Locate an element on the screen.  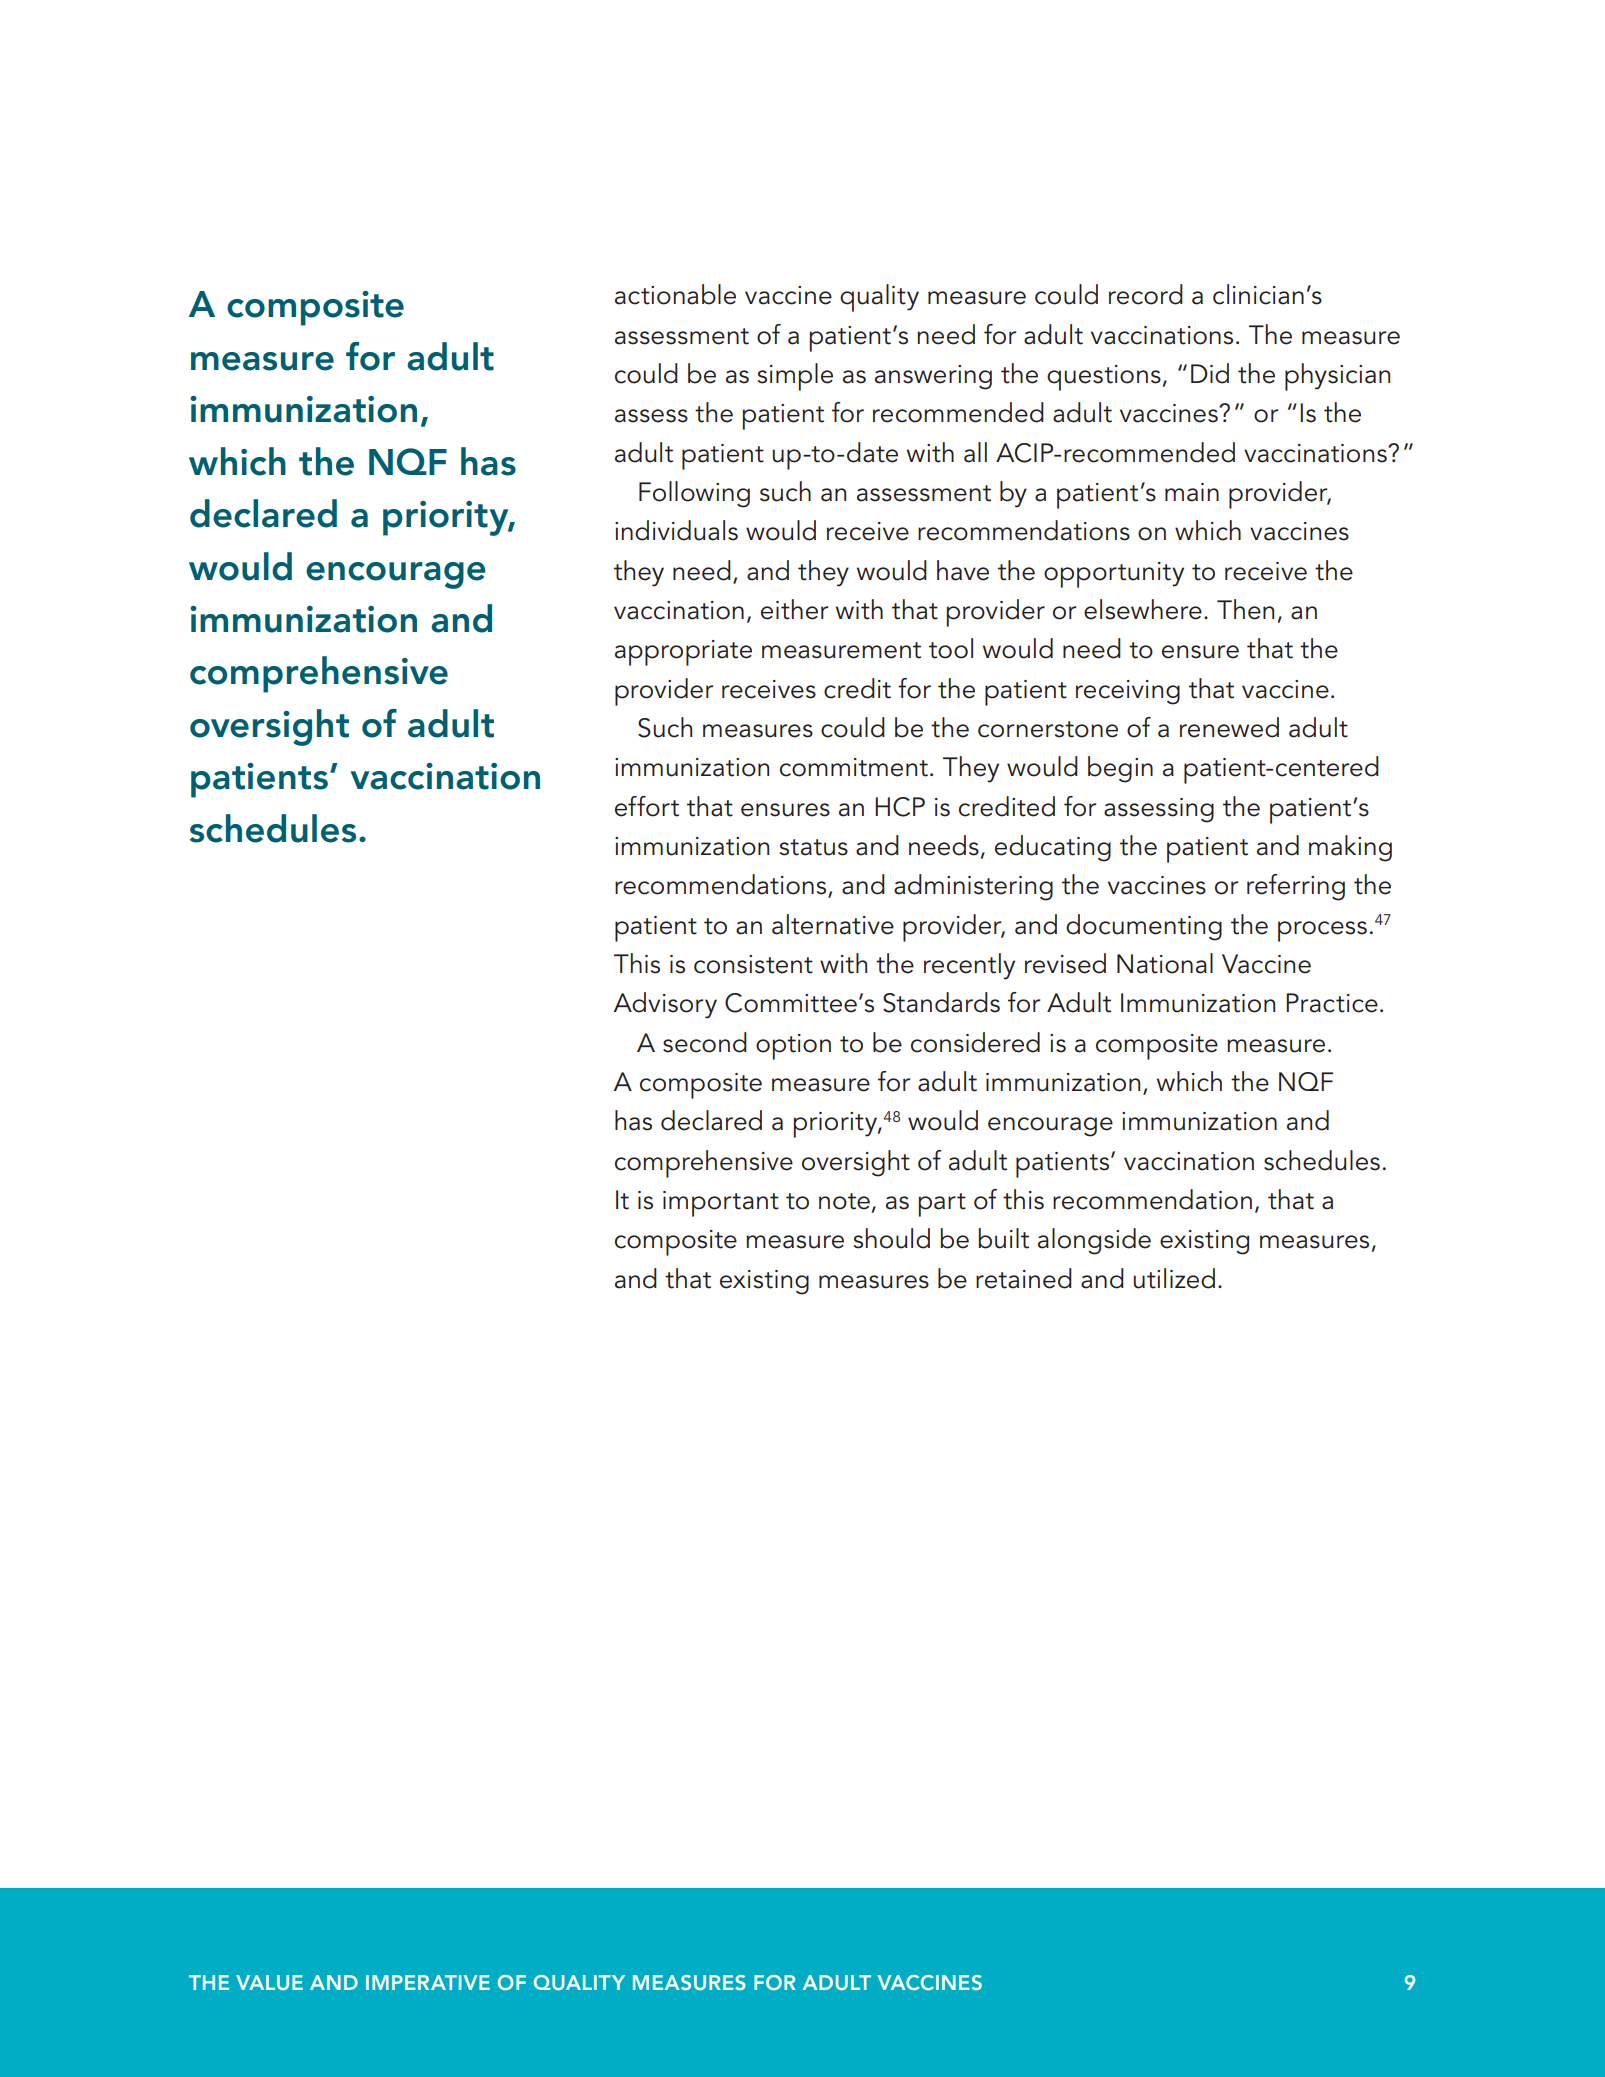
IMPERATIVE is located at coordinates (428, 1982).
